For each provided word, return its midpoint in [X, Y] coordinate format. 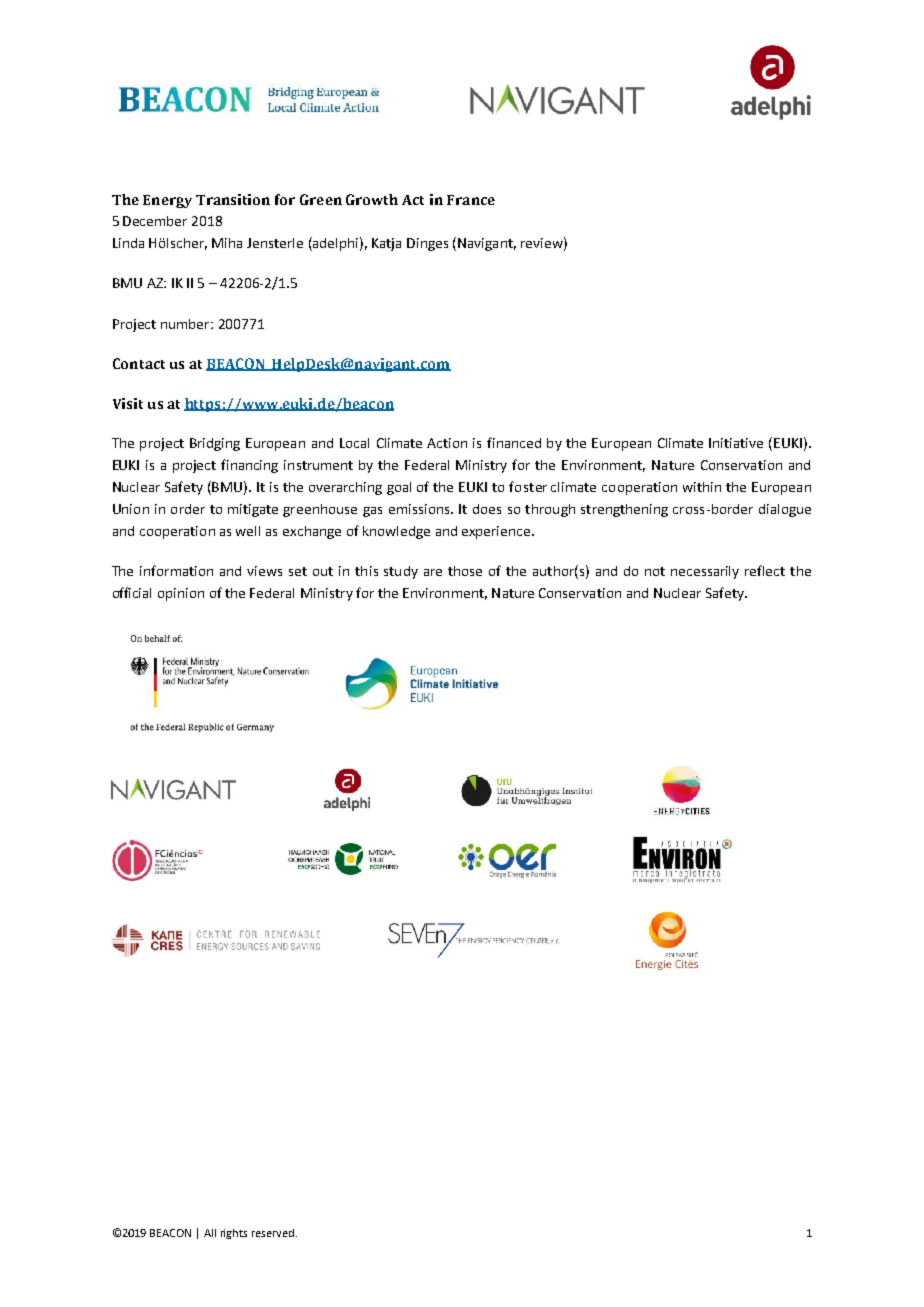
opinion [181, 594]
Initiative [736, 443]
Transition [233, 199]
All [210, 1233]
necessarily [705, 572]
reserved [274, 1233]
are [433, 572]
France [471, 200]
